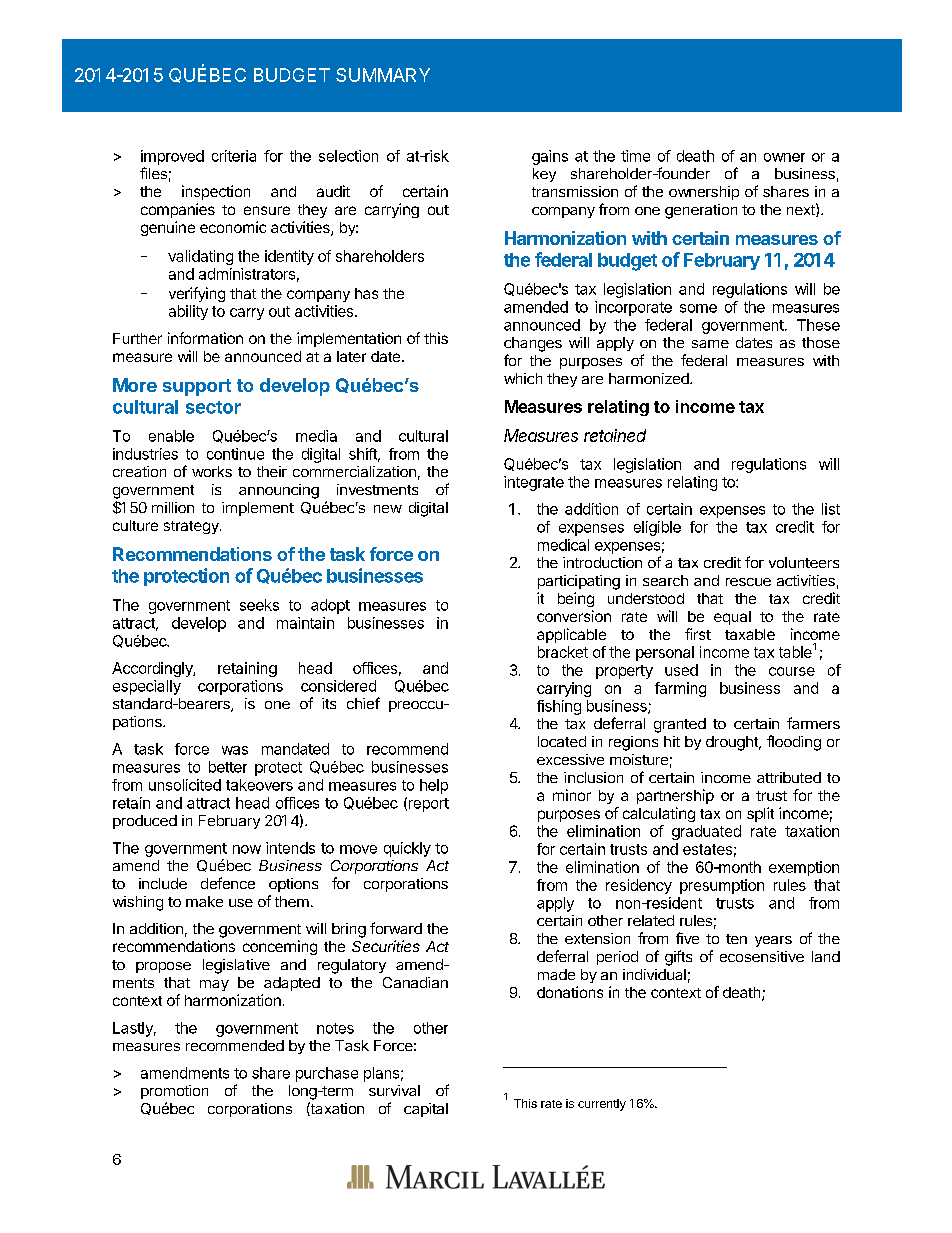  What do you see at coordinates (748, 582) in the image?
I see `rescue` at bounding box center [748, 582].
